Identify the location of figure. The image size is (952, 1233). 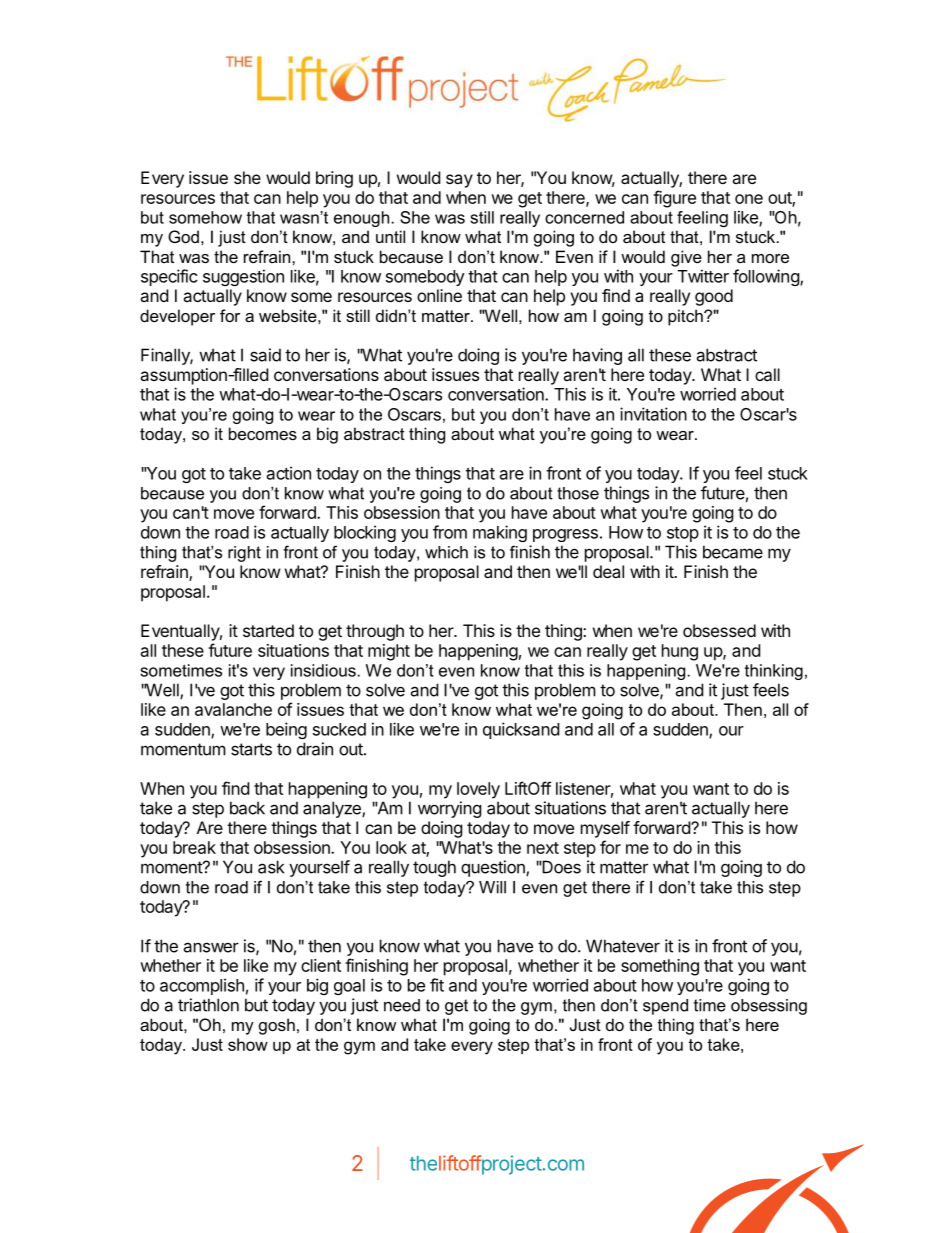
(674, 199).
